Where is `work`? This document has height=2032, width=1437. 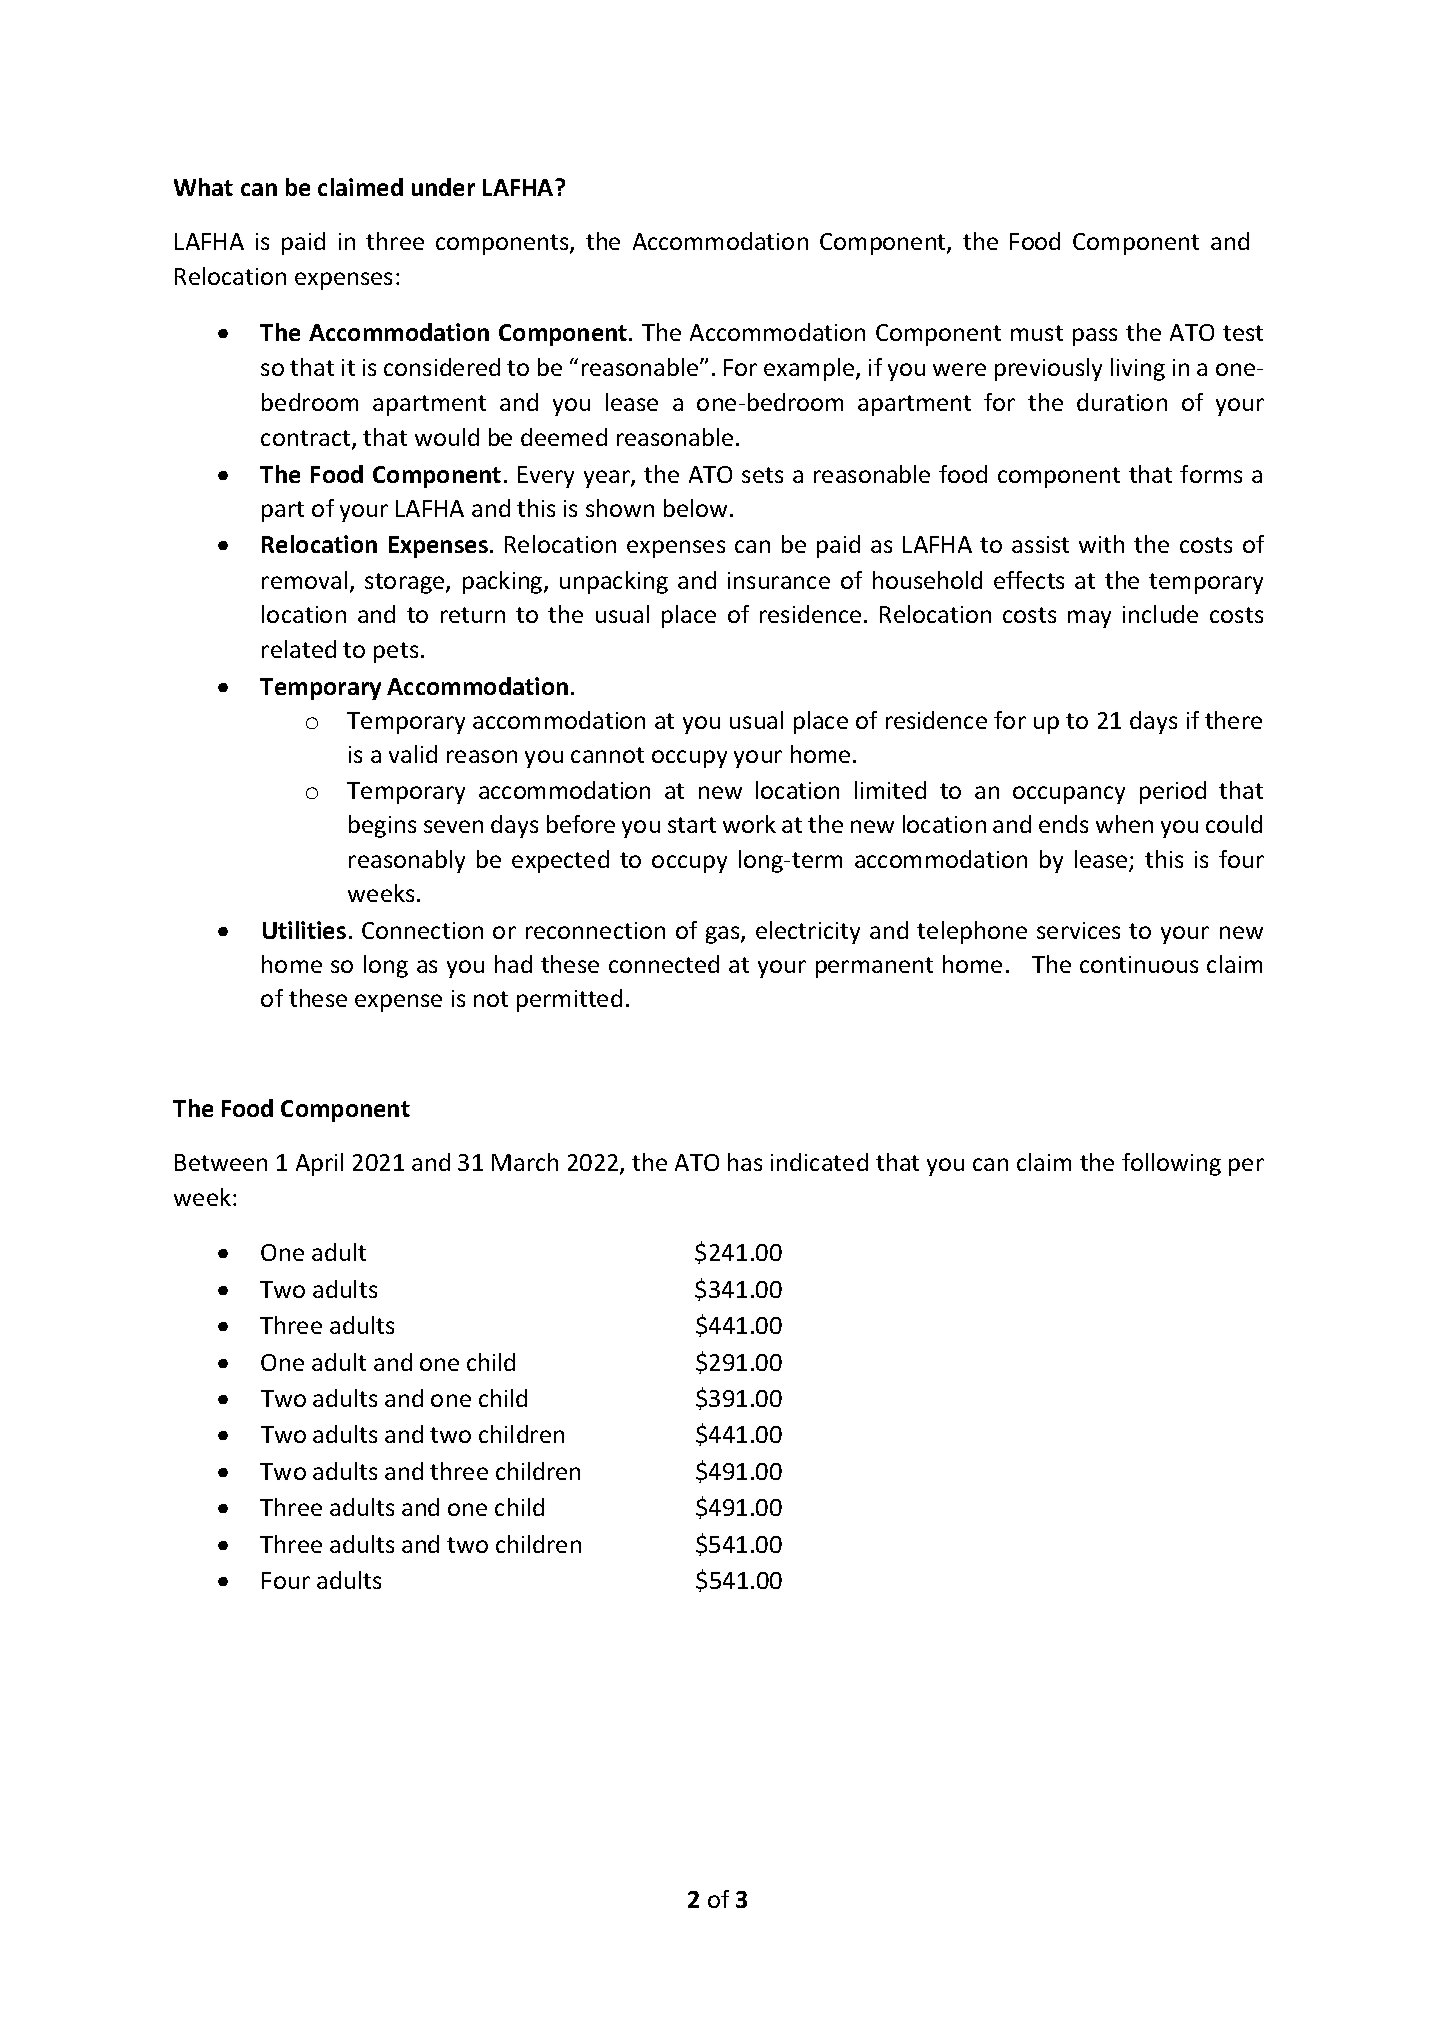 work is located at coordinates (749, 824).
